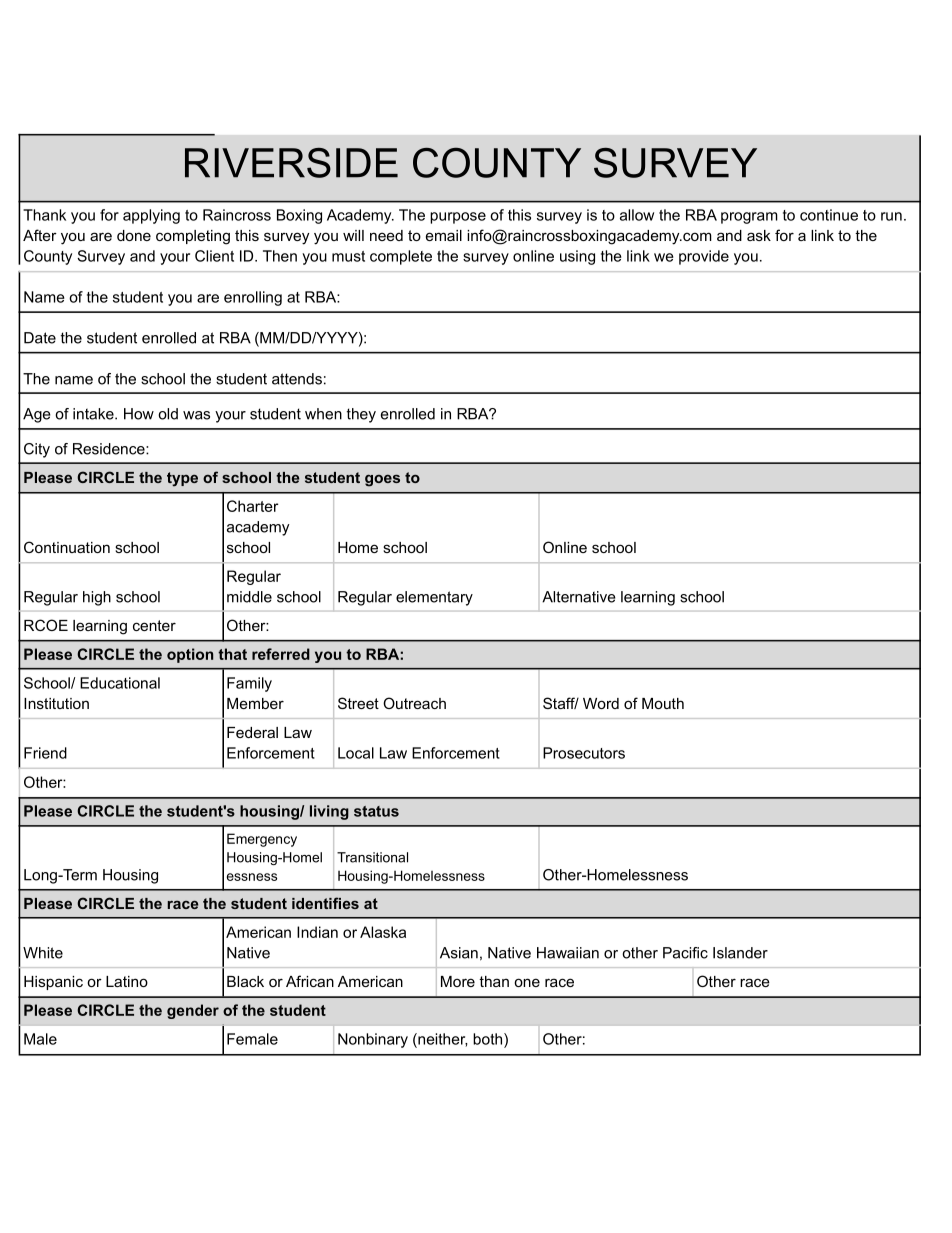 Image resolution: width=952 pixels, height=1233 pixels. What do you see at coordinates (361, 415) in the image?
I see `they` at bounding box center [361, 415].
